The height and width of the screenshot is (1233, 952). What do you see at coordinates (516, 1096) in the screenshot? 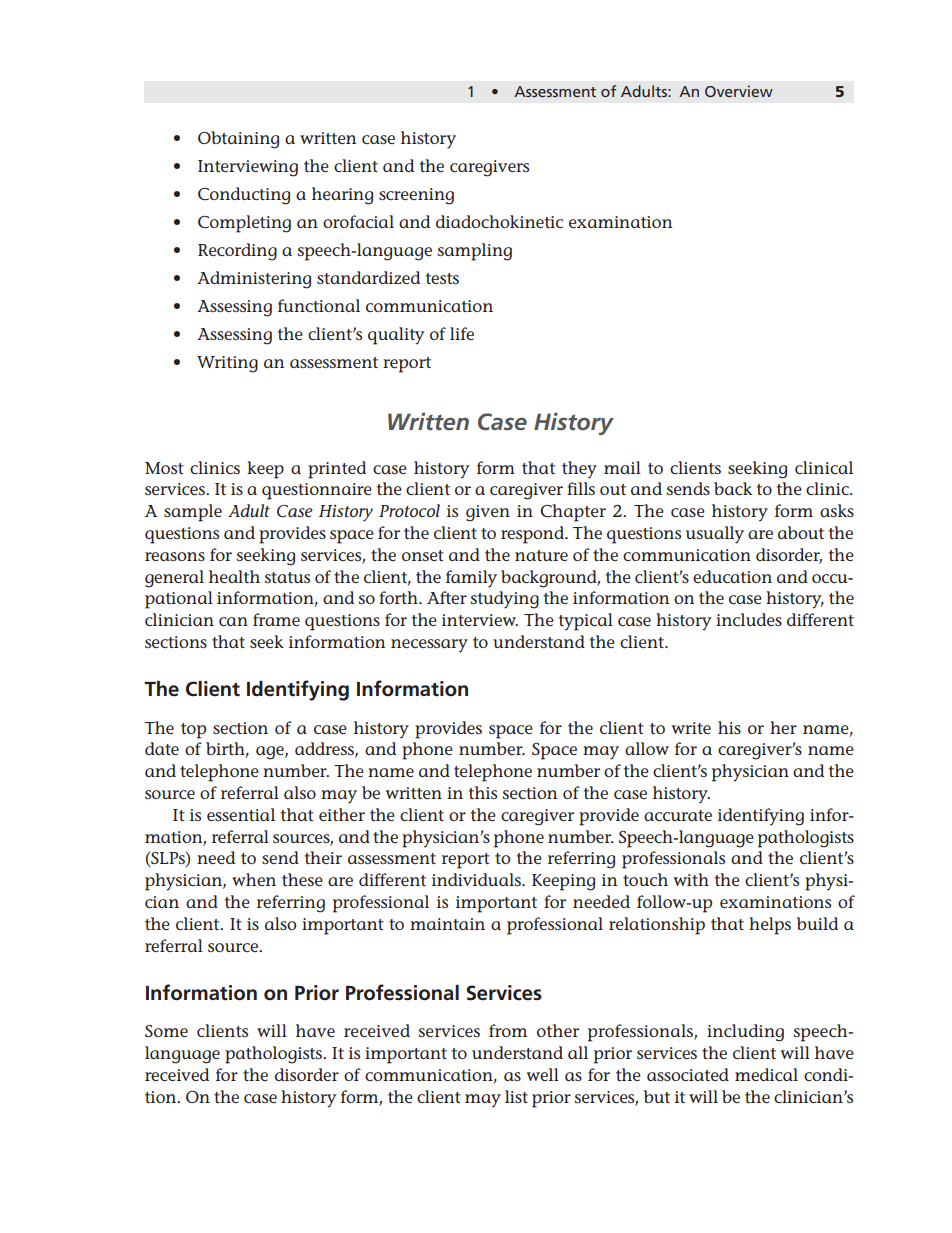
I see `list` at bounding box center [516, 1096].
